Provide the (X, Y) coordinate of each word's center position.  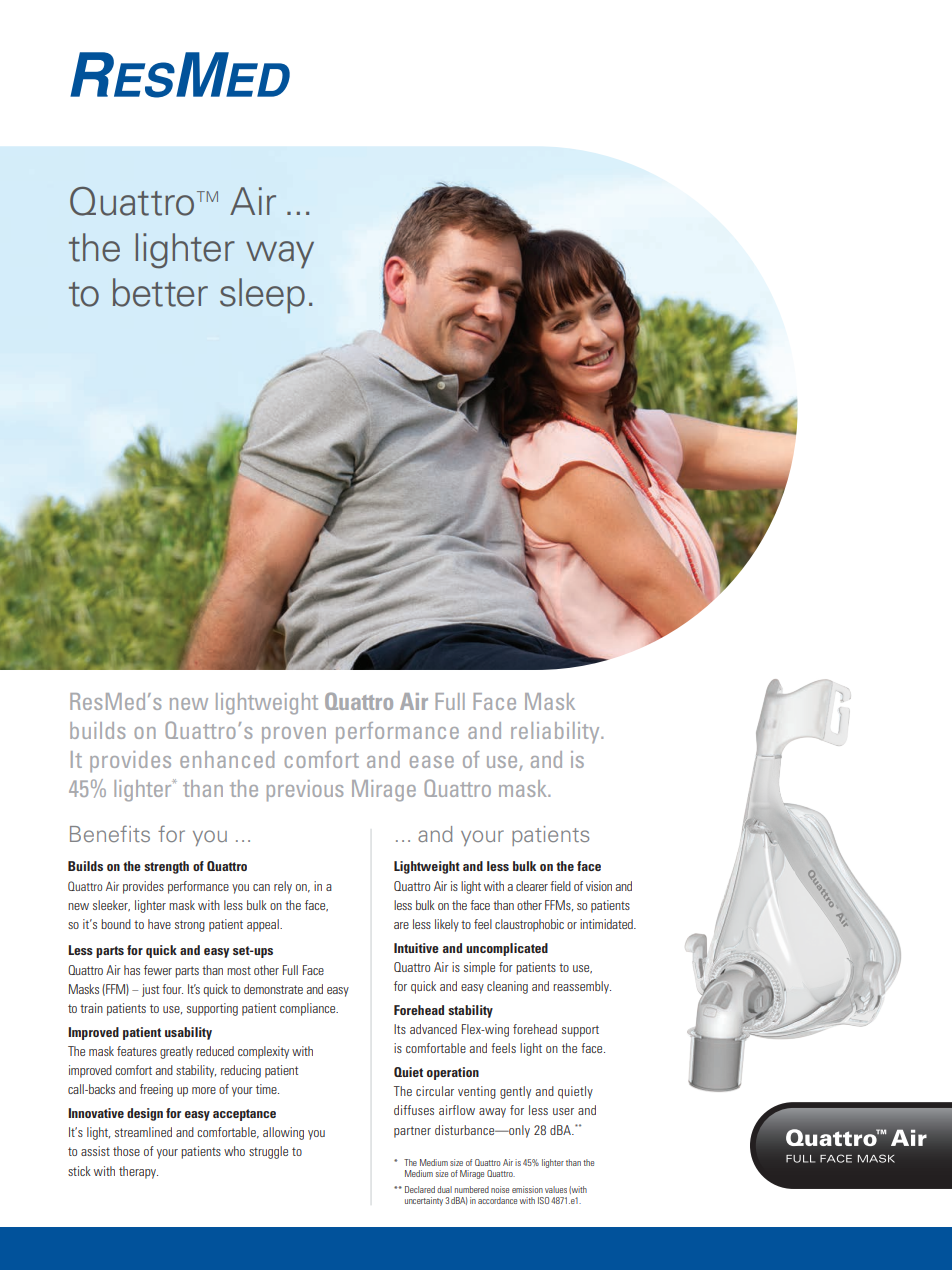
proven (294, 735)
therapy (138, 1172)
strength (166, 867)
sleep (262, 296)
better (160, 292)
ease (432, 762)
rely (283, 887)
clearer (532, 886)
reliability (556, 732)
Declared (420, 1189)
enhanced (227, 759)
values (556, 1189)
